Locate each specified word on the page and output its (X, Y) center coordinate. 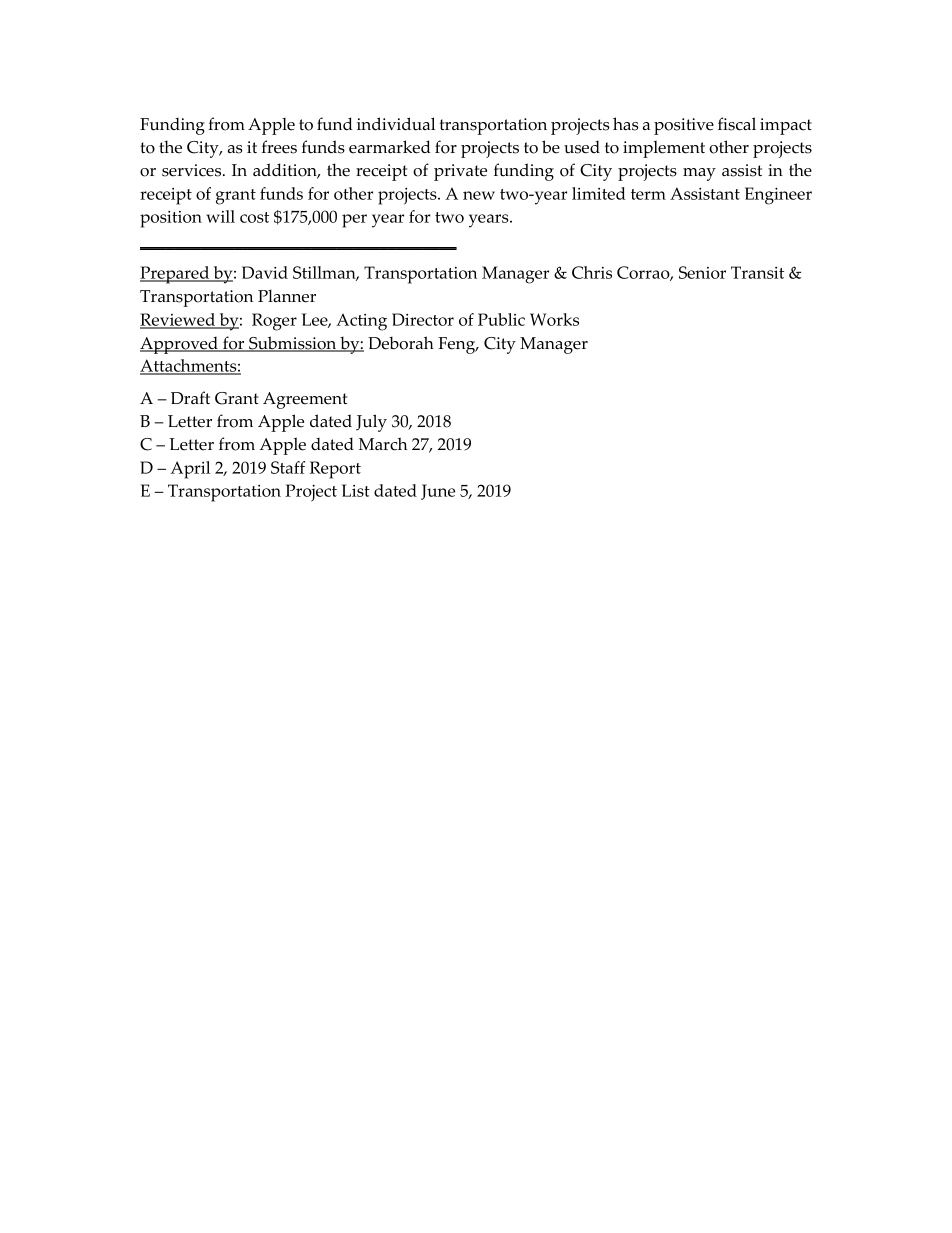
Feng (458, 345)
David (265, 272)
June (438, 492)
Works (554, 319)
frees (279, 147)
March (383, 444)
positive (684, 126)
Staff (288, 467)
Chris (592, 272)
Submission (293, 344)
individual (396, 124)
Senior (702, 272)
